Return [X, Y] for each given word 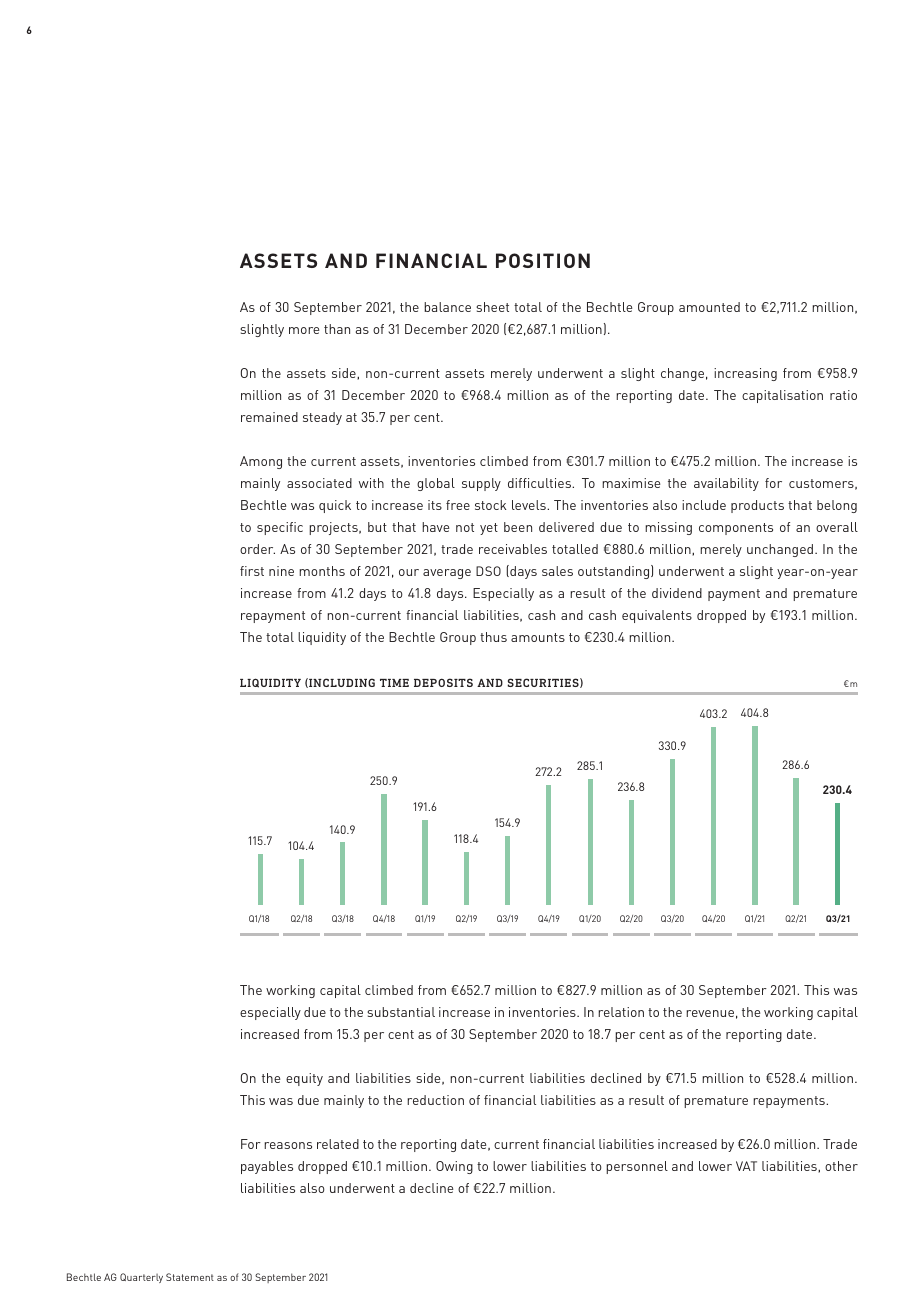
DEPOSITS [443, 682]
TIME [394, 683]
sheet [492, 307]
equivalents [657, 616]
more [304, 330]
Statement [190, 1277]
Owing [454, 1167]
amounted [709, 307]
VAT [746, 1166]
